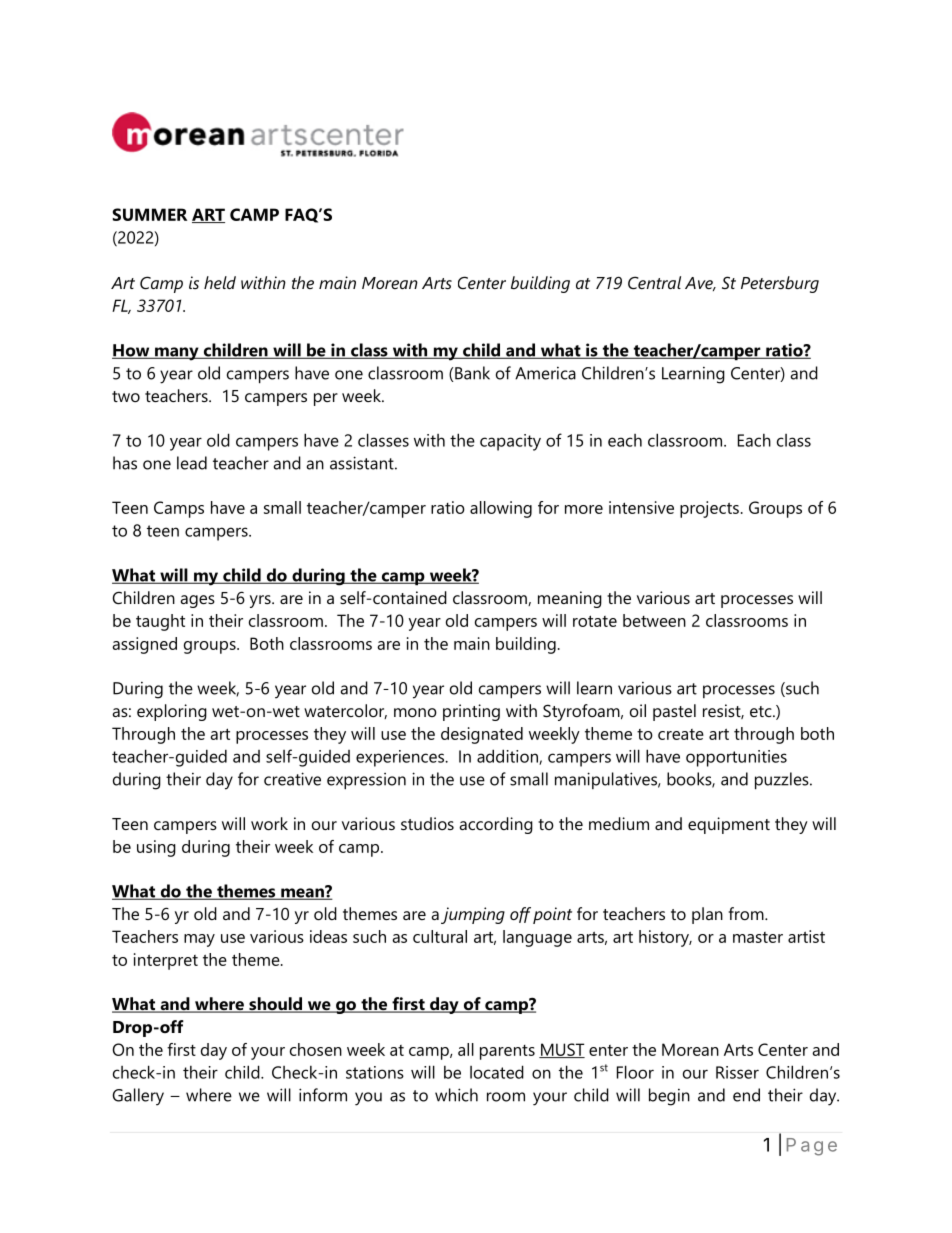 The height and width of the image is (1233, 952). I want to click on Gallery, so click(138, 1097).
